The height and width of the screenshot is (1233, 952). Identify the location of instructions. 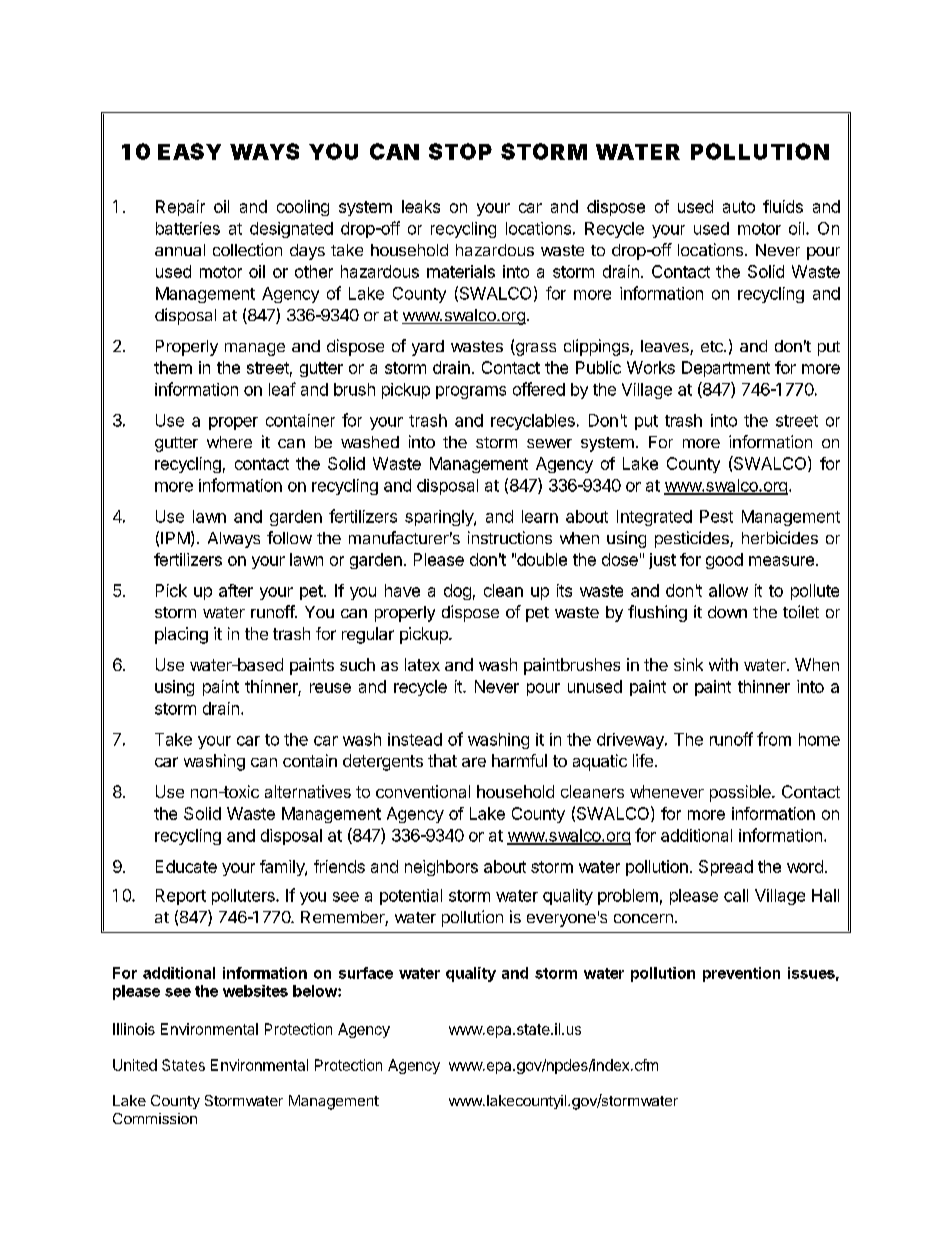
(510, 537).
